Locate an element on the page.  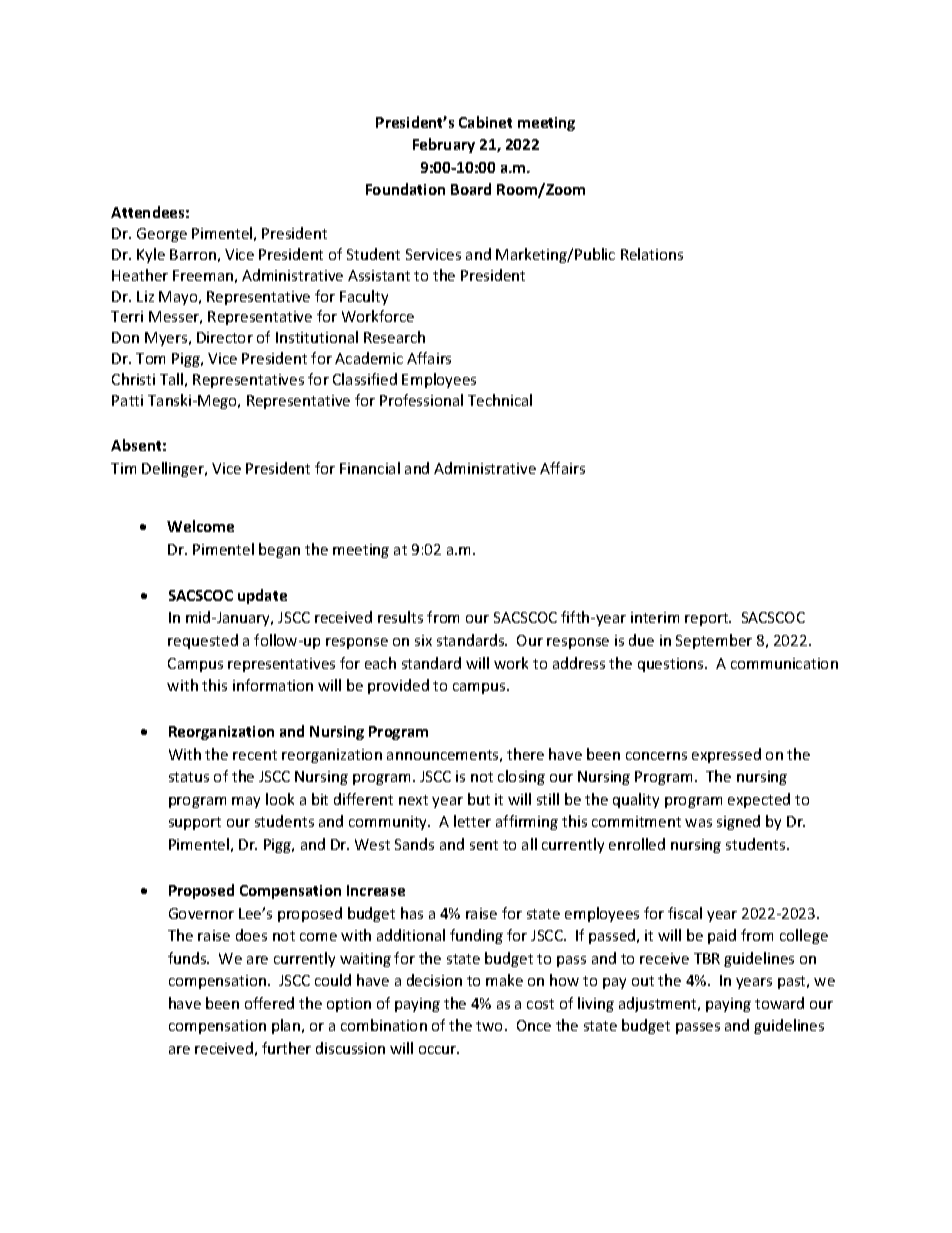
Relations is located at coordinates (652, 254).
